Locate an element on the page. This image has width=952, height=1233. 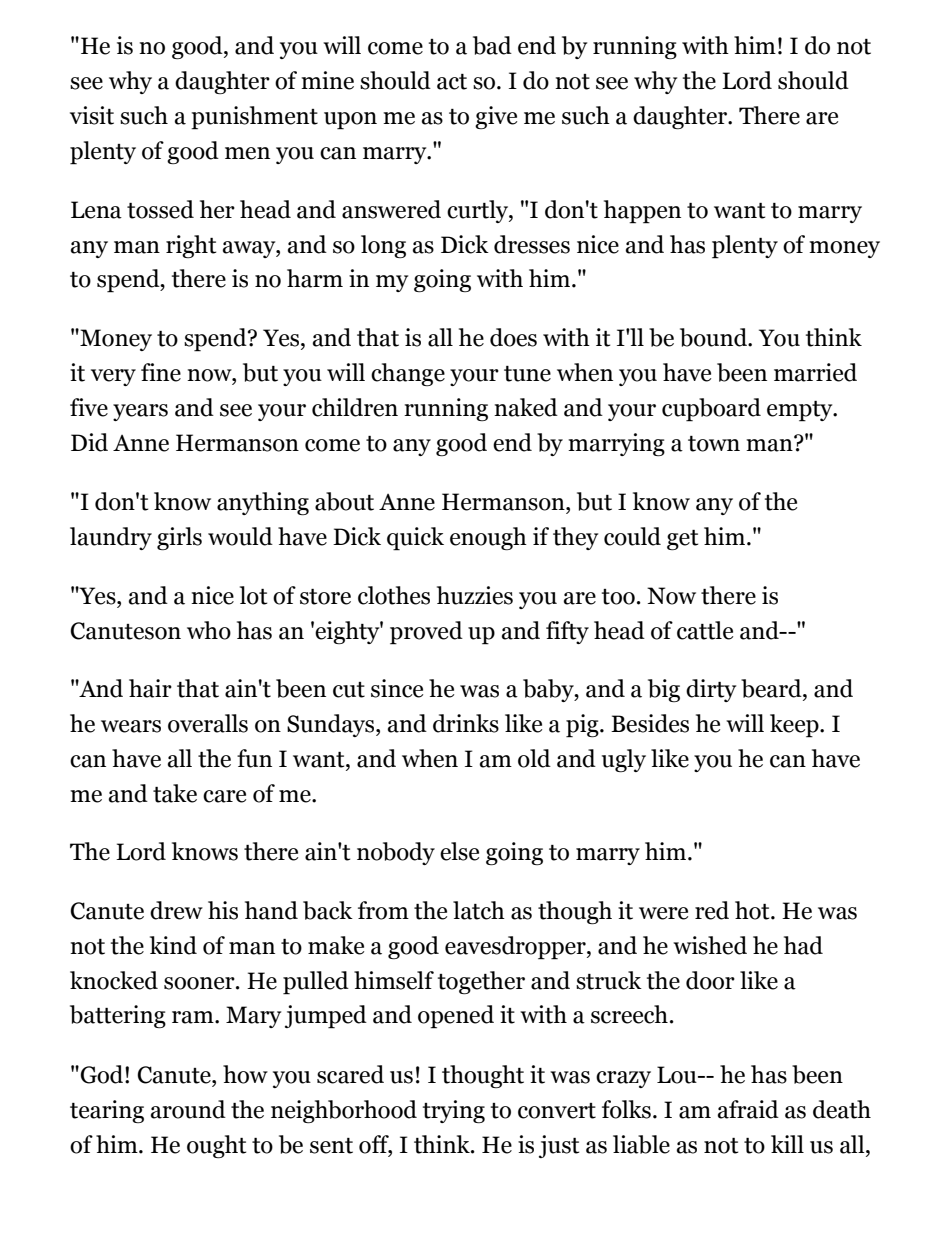
who is located at coordinates (209, 630).
